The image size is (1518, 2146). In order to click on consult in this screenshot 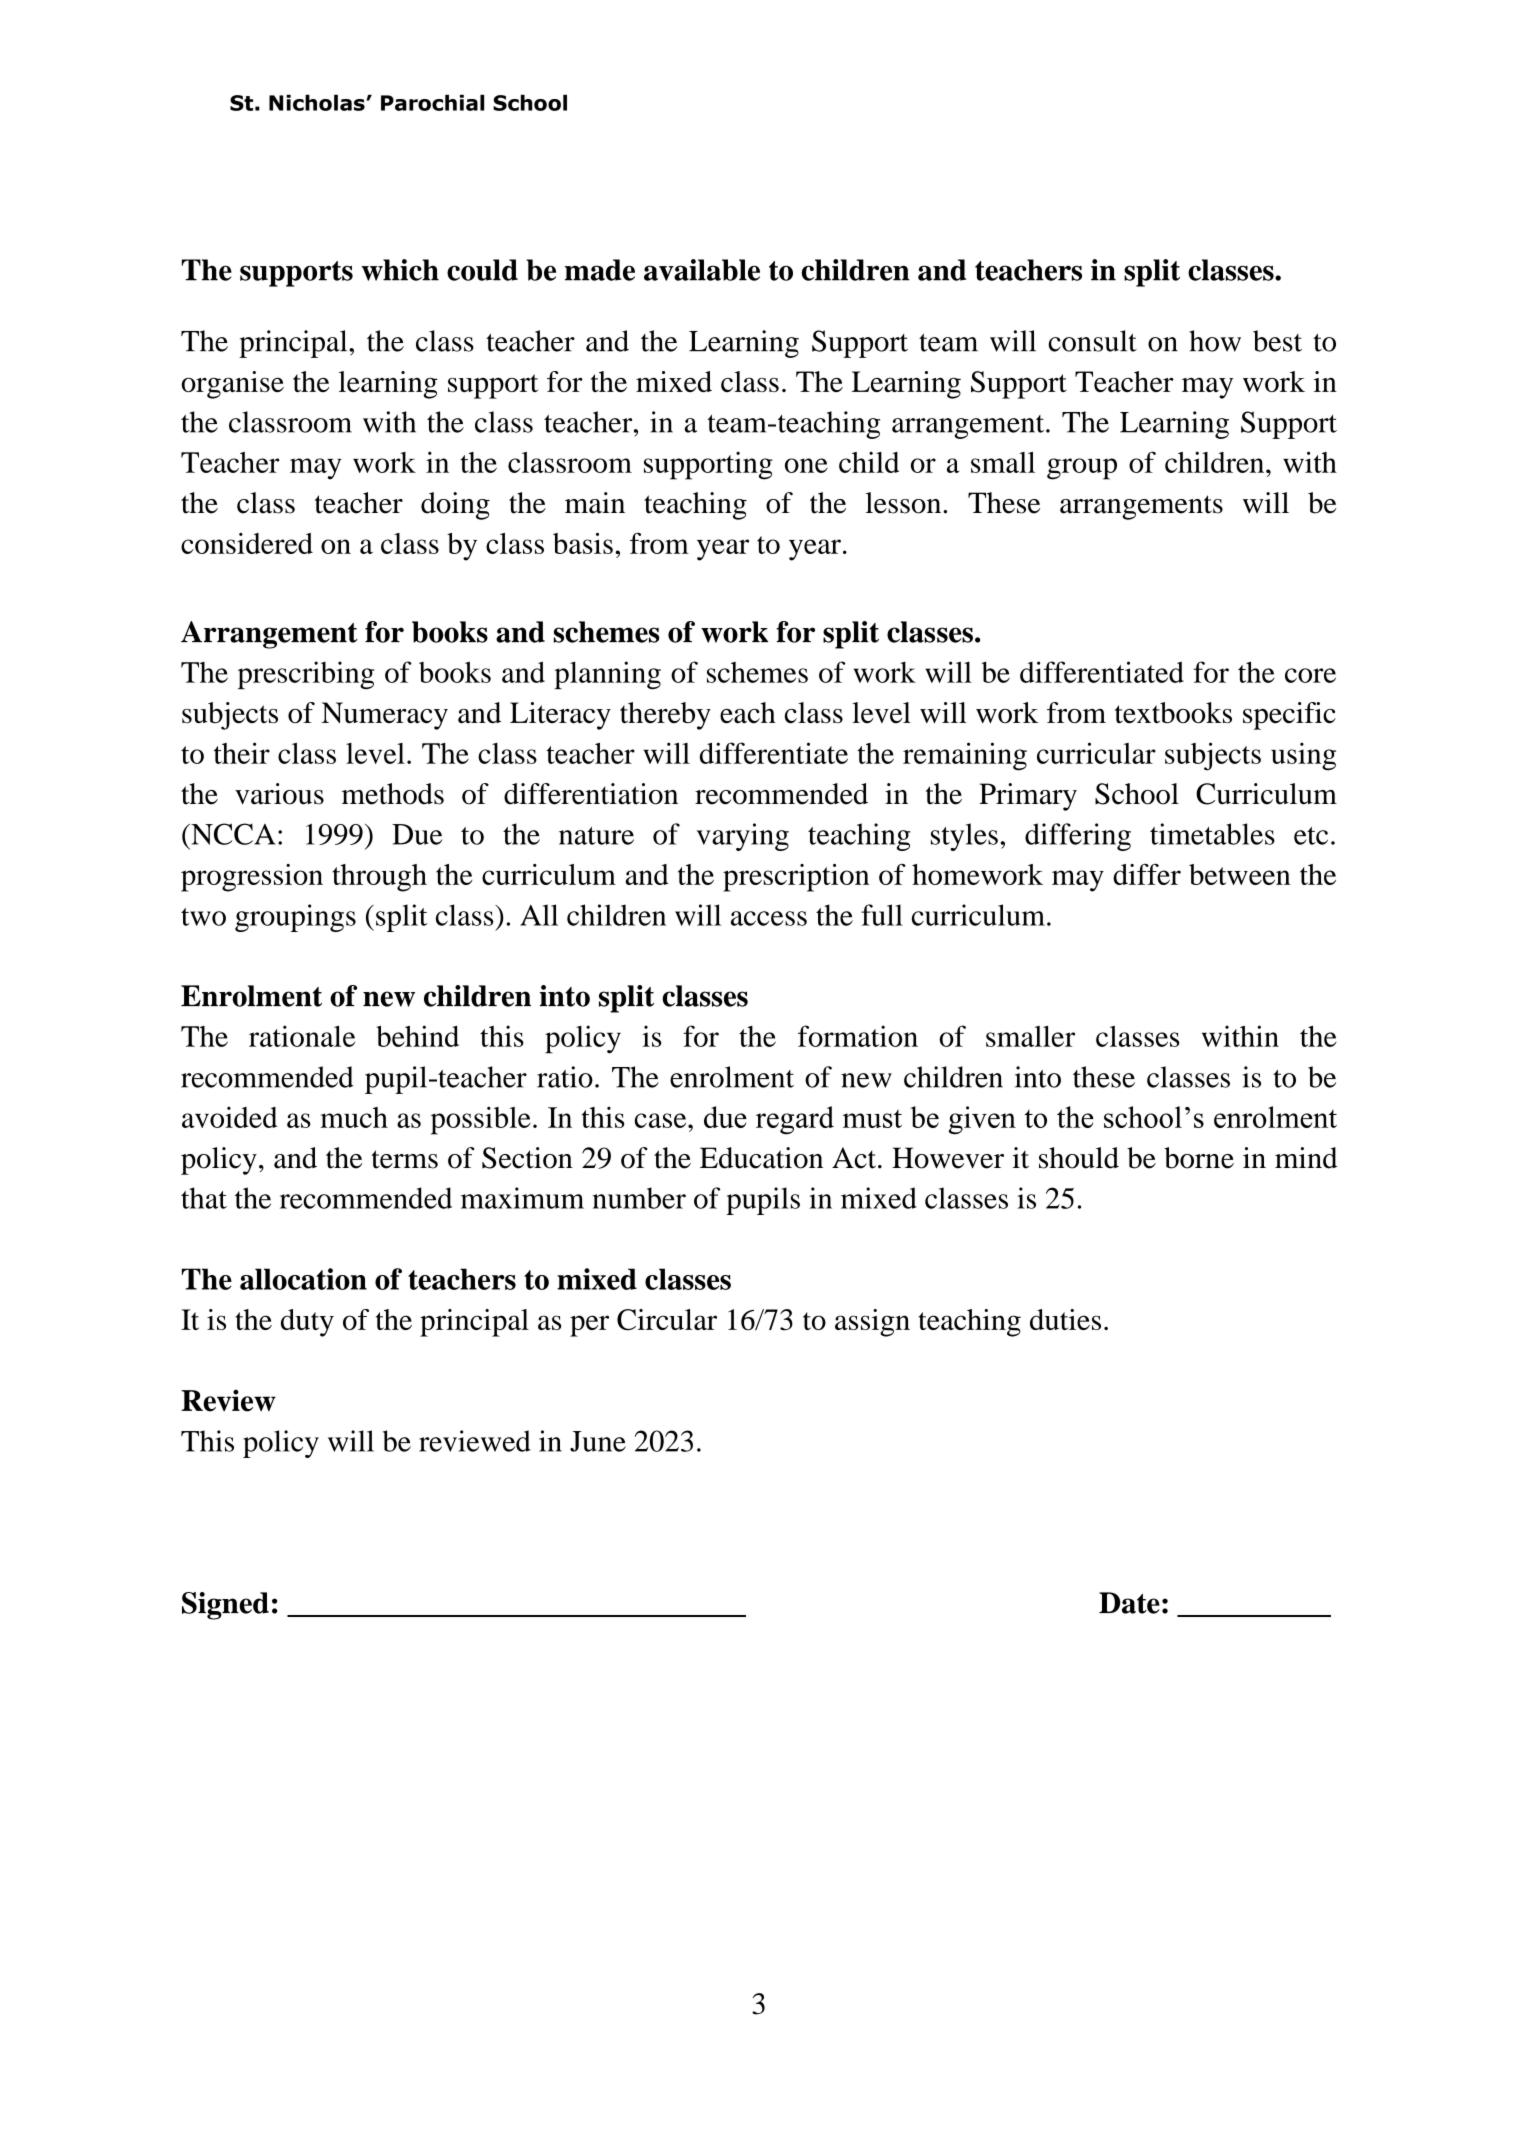, I will do `click(1092, 341)`.
